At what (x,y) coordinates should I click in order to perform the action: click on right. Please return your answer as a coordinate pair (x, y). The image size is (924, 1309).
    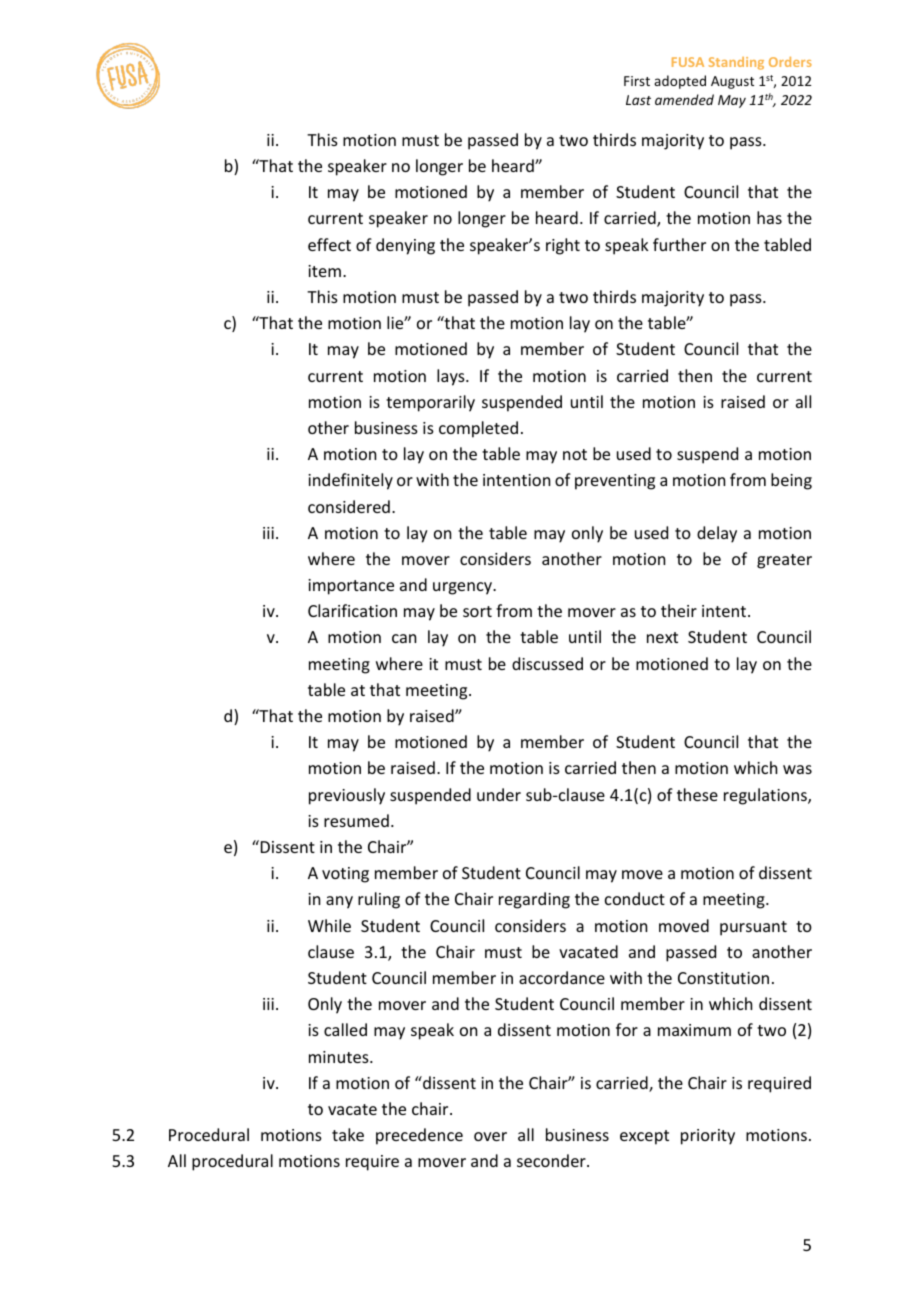
    Looking at the image, I should click on (563, 246).
